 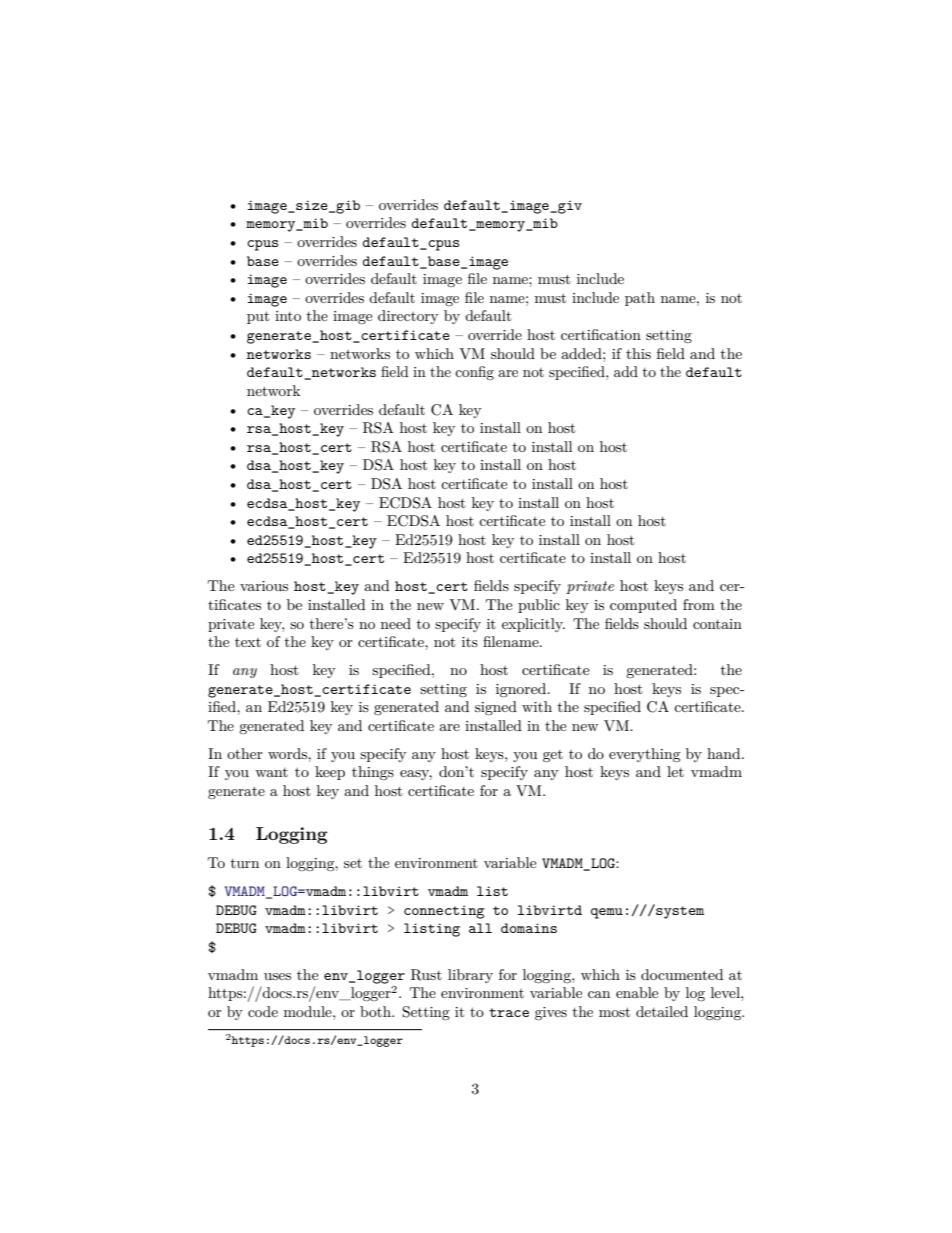 I want to click on everything, so click(x=645, y=755).
